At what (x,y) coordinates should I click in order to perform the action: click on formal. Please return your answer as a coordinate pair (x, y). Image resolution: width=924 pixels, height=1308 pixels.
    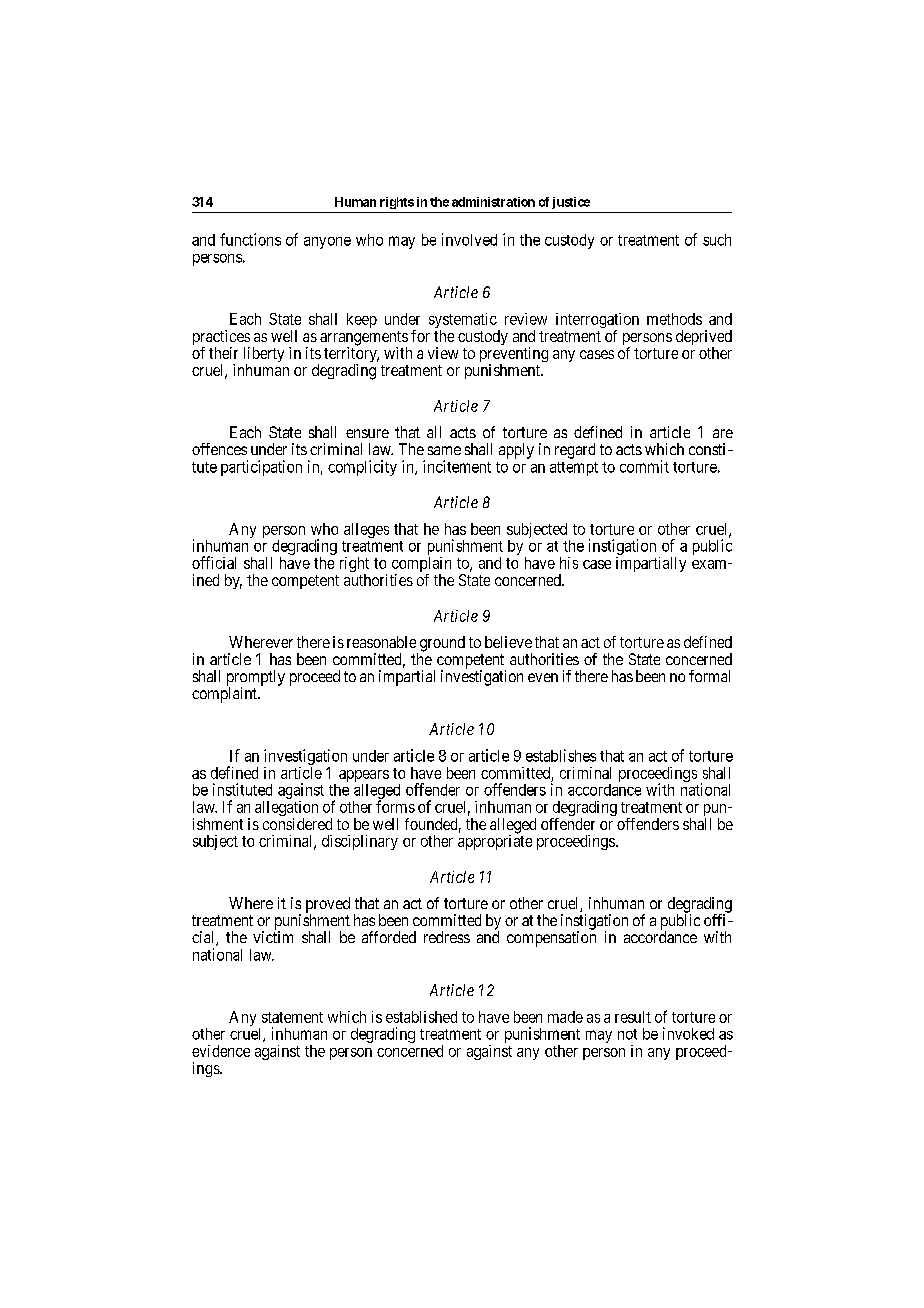
    Looking at the image, I should click on (709, 676).
